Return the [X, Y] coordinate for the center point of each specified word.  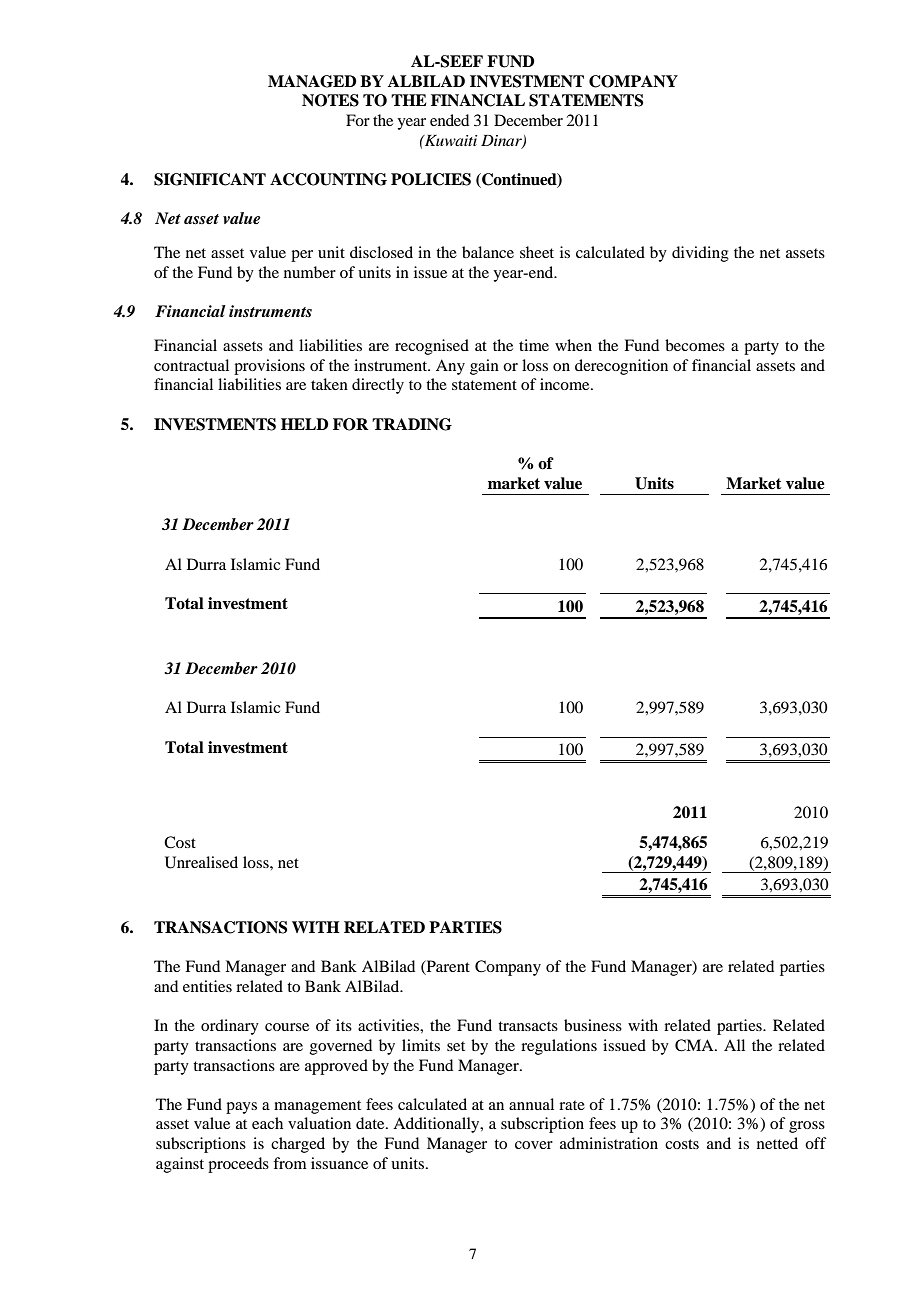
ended [449, 120]
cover [534, 1145]
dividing [700, 254]
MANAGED [312, 81]
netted [777, 1143]
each [267, 1123]
